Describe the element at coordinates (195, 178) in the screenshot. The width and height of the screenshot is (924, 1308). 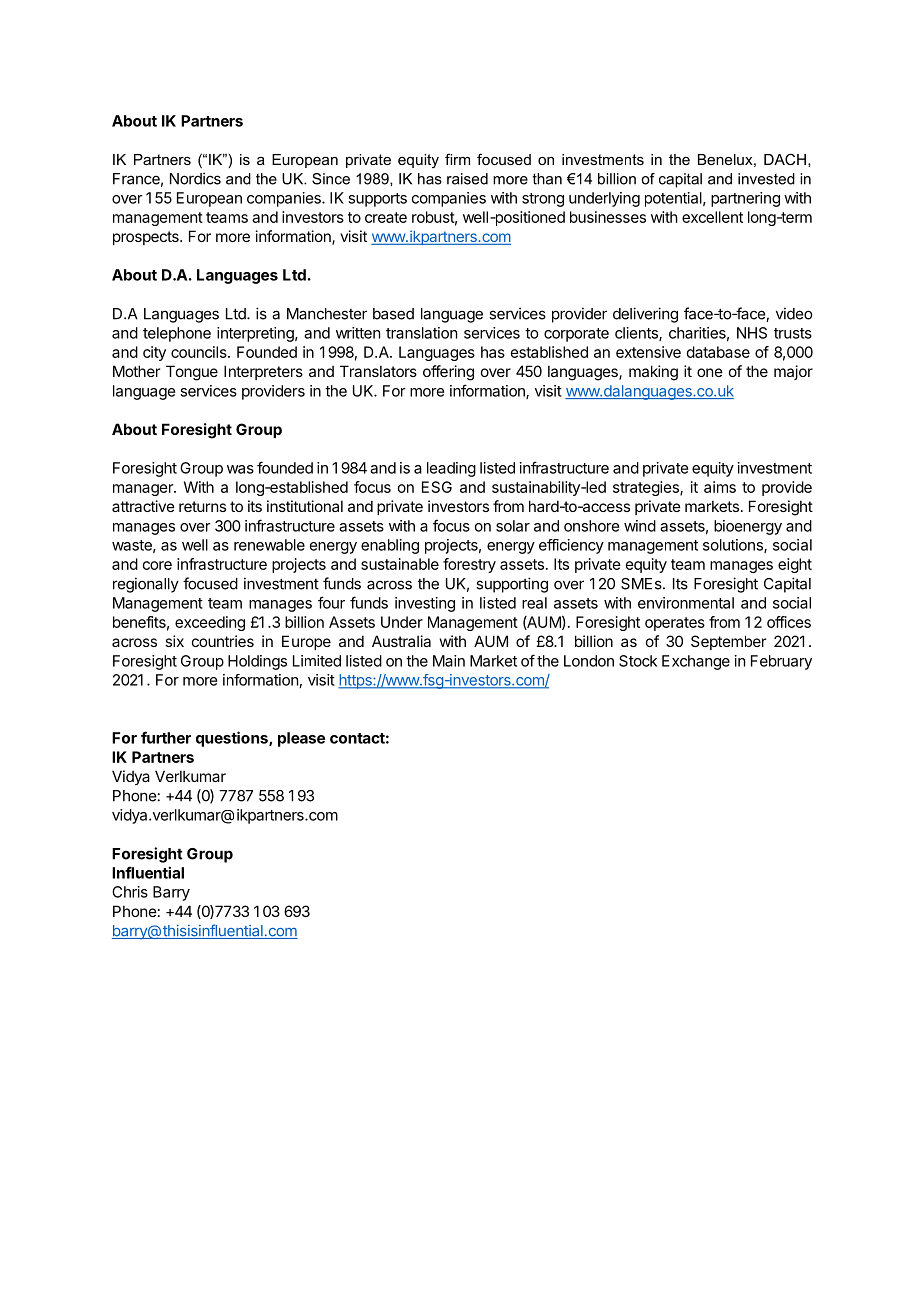
I see `Nordics` at that location.
